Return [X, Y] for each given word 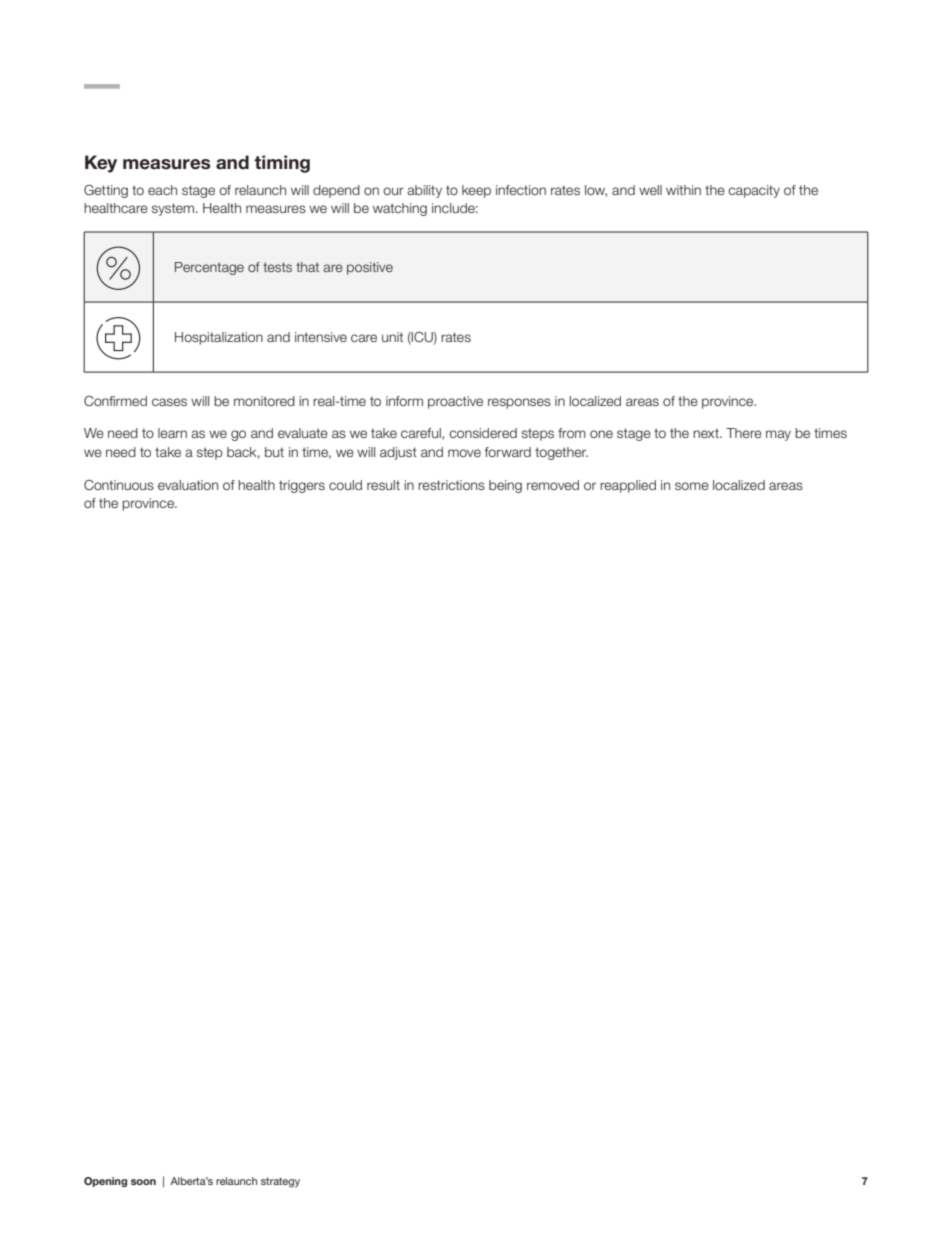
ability [424, 191]
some [692, 486]
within [683, 190]
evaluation [188, 485]
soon [143, 1182]
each [162, 190]
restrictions [451, 485]
